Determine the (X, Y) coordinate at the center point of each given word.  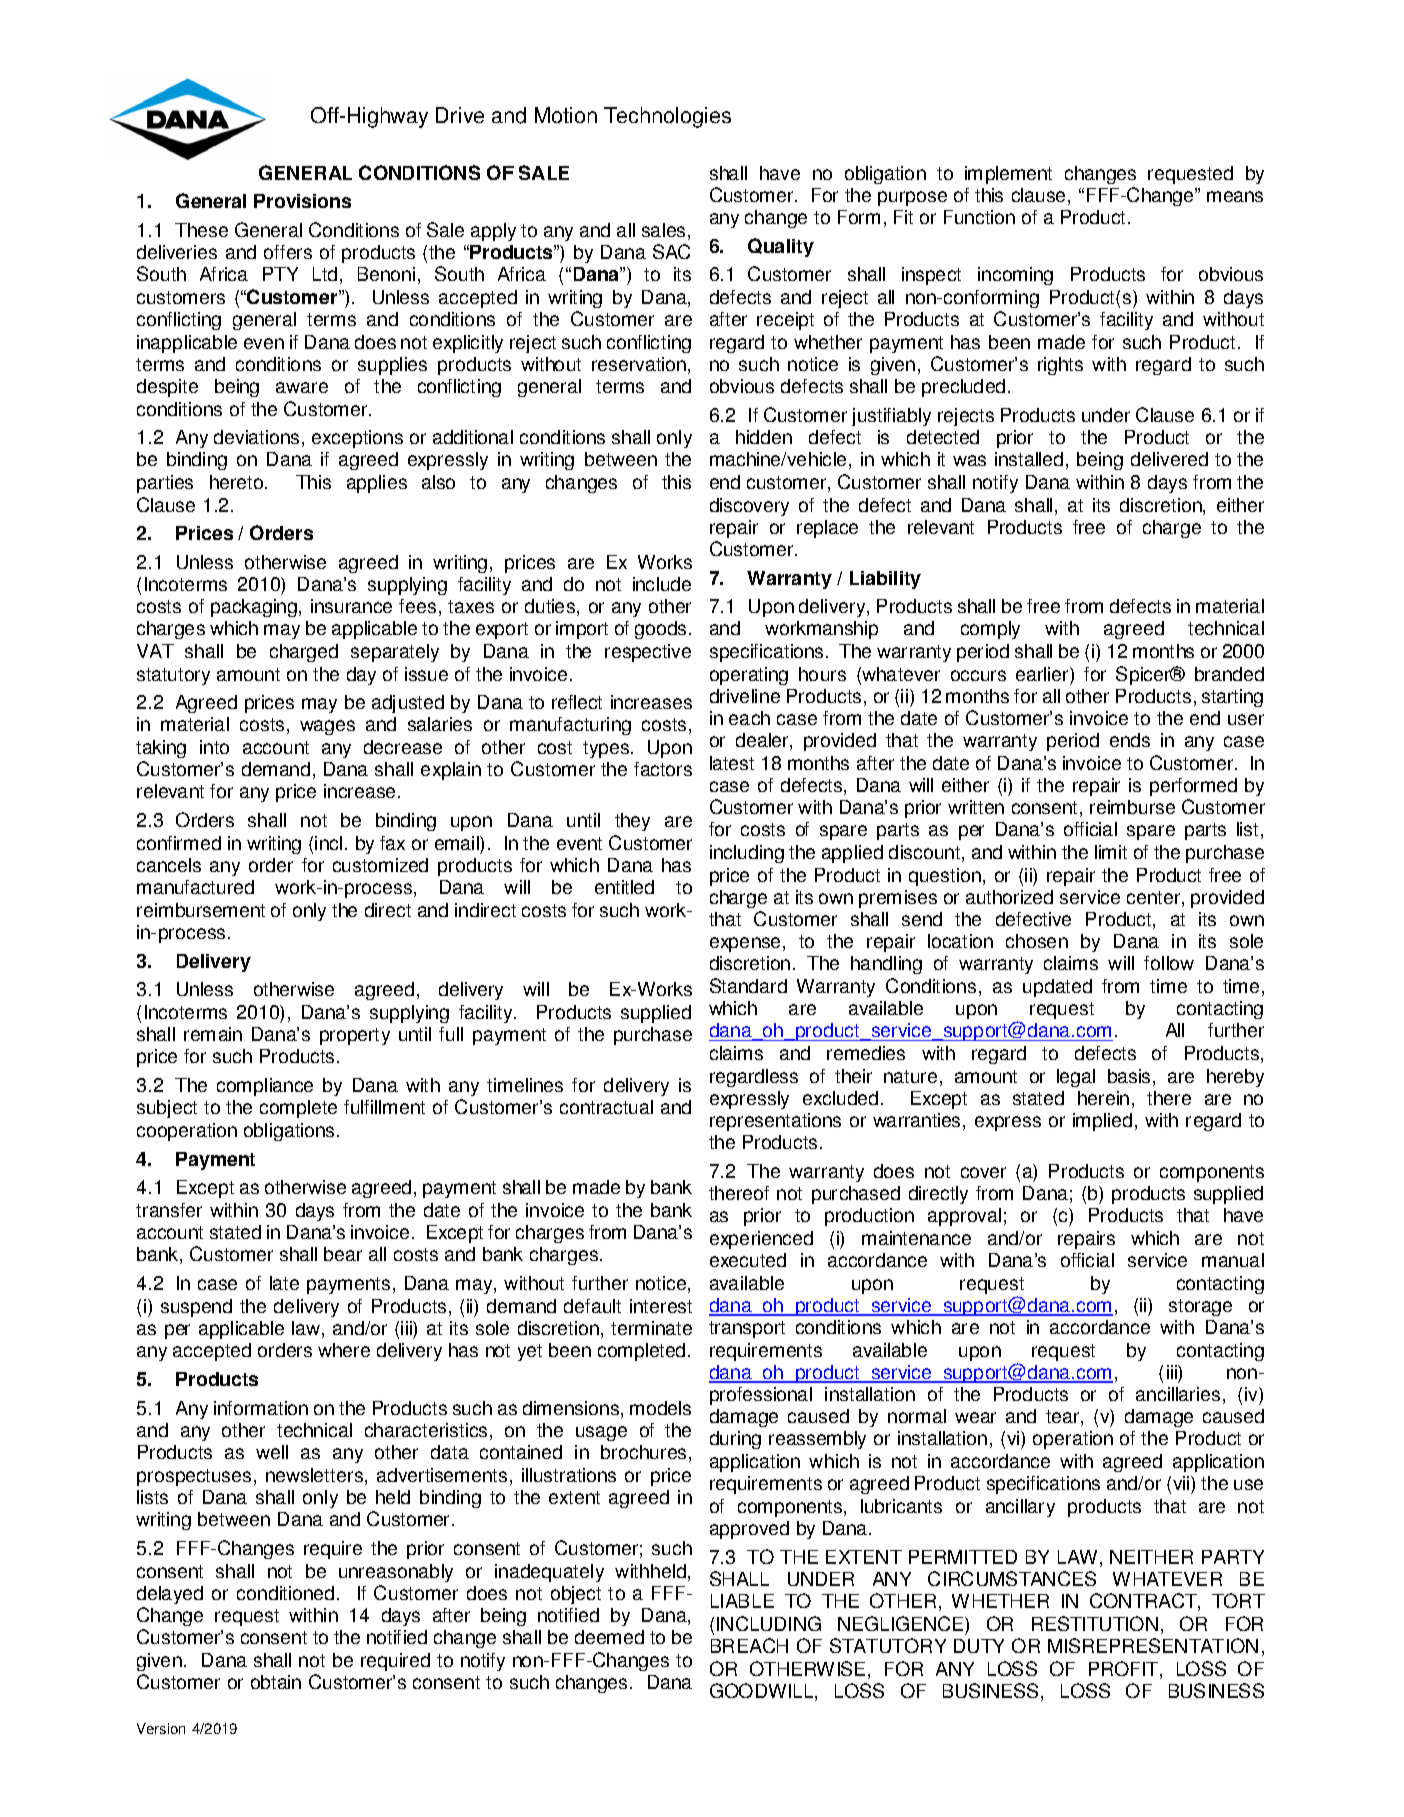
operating (749, 676)
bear (343, 1254)
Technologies (667, 117)
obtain (276, 1682)
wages (327, 727)
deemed (609, 1637)
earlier (1043, 674)
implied (1102, 1122)
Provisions (302, 201)
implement (1008, 175)
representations (775, 1122)
